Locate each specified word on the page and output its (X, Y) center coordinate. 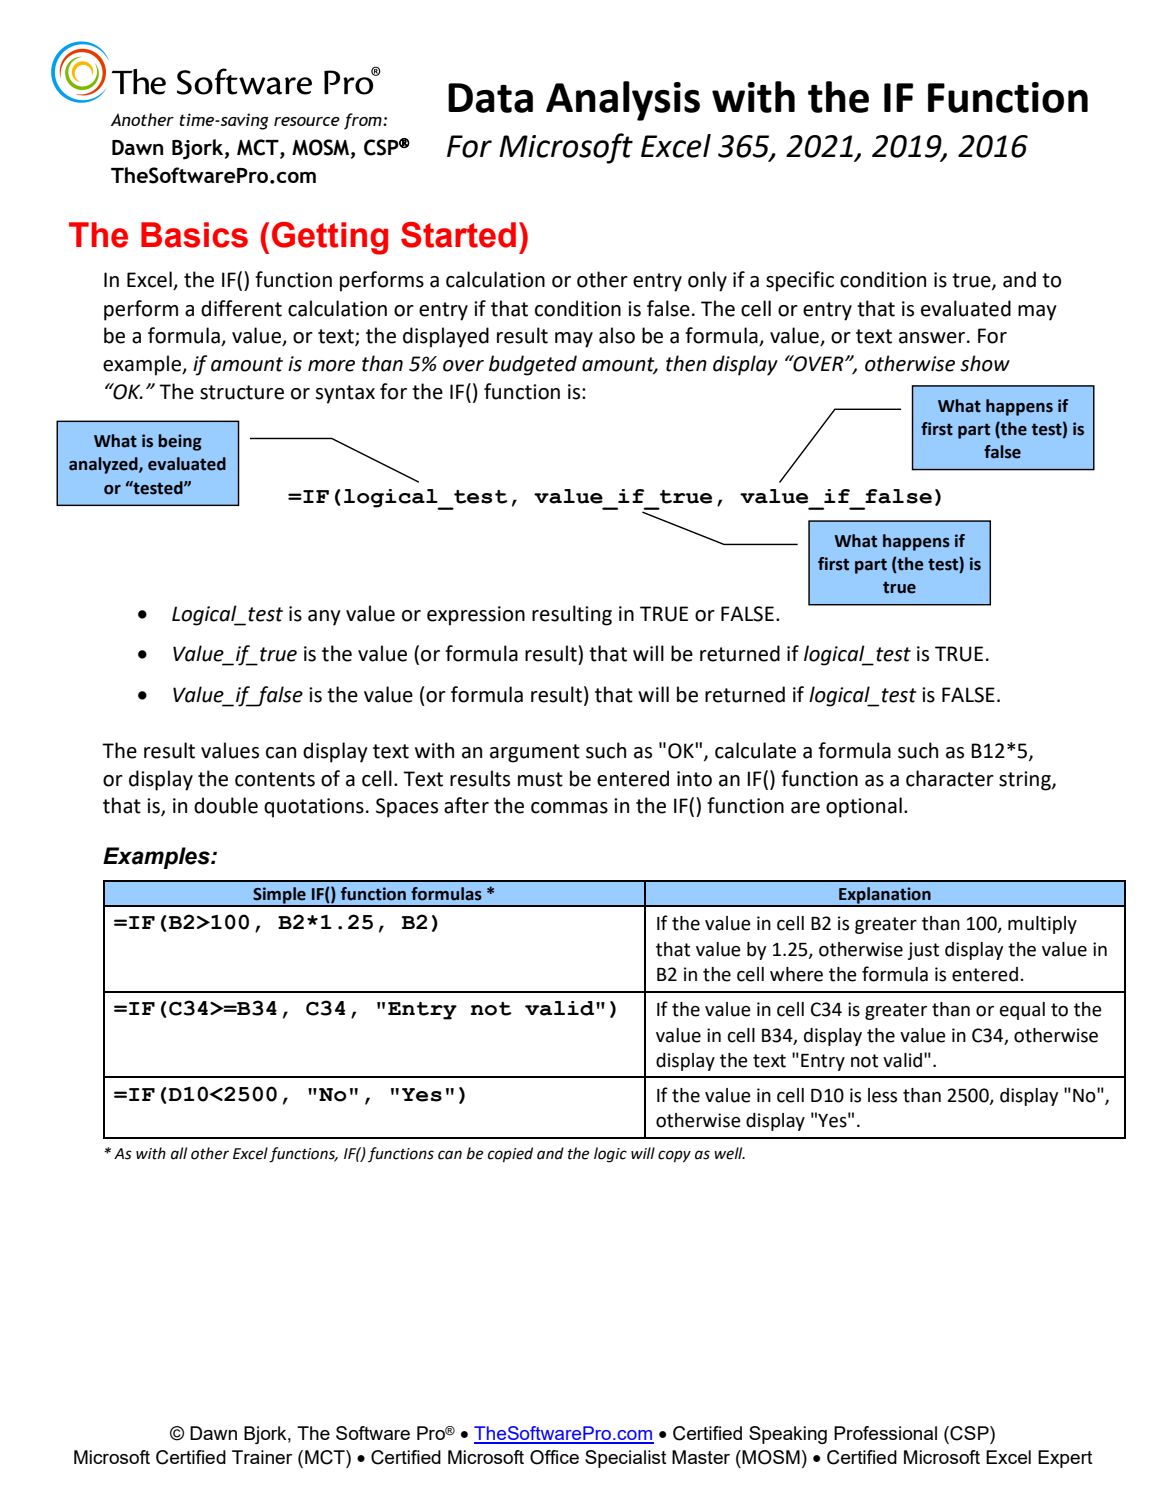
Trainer (262, 1457)
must (540, 779)
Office (554, 1457)
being (180, 442)
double (226, 805)
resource (307, 121)
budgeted (533, 365)
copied (510, 1154)
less (882, 1095)
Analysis (623, 101)
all (179, 1153)
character (950, 778)
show (985, 363)
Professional (885, 1433)
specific (800, 281)
